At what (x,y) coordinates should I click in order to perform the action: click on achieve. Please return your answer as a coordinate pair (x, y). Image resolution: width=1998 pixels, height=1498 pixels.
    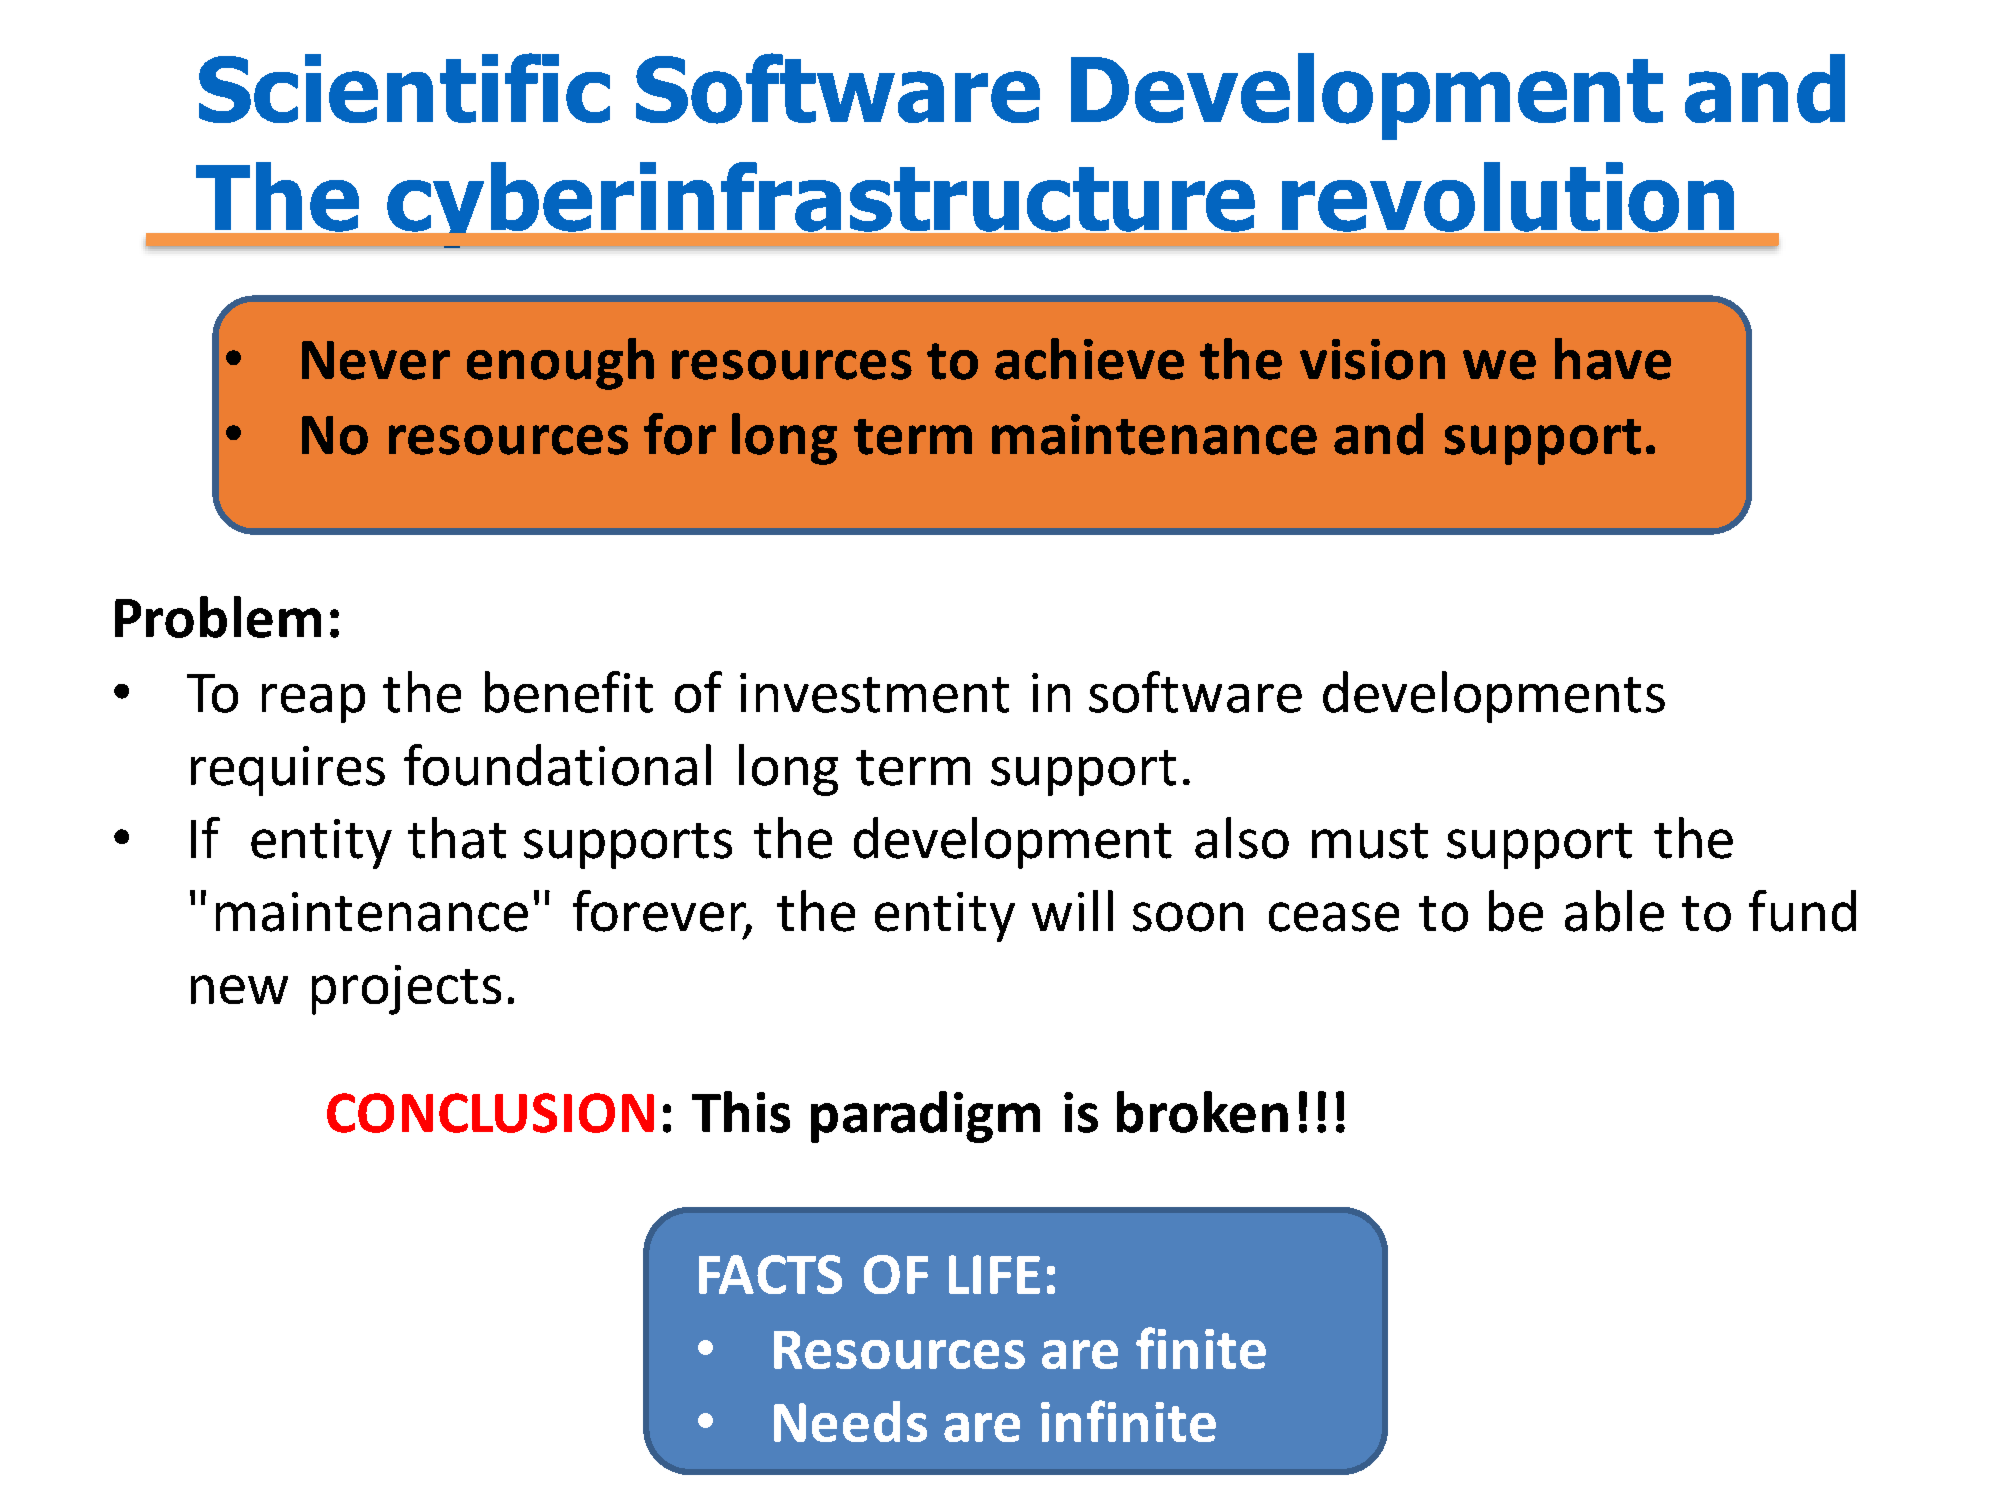
    Looking at the image, I should click on (1089, 359).
